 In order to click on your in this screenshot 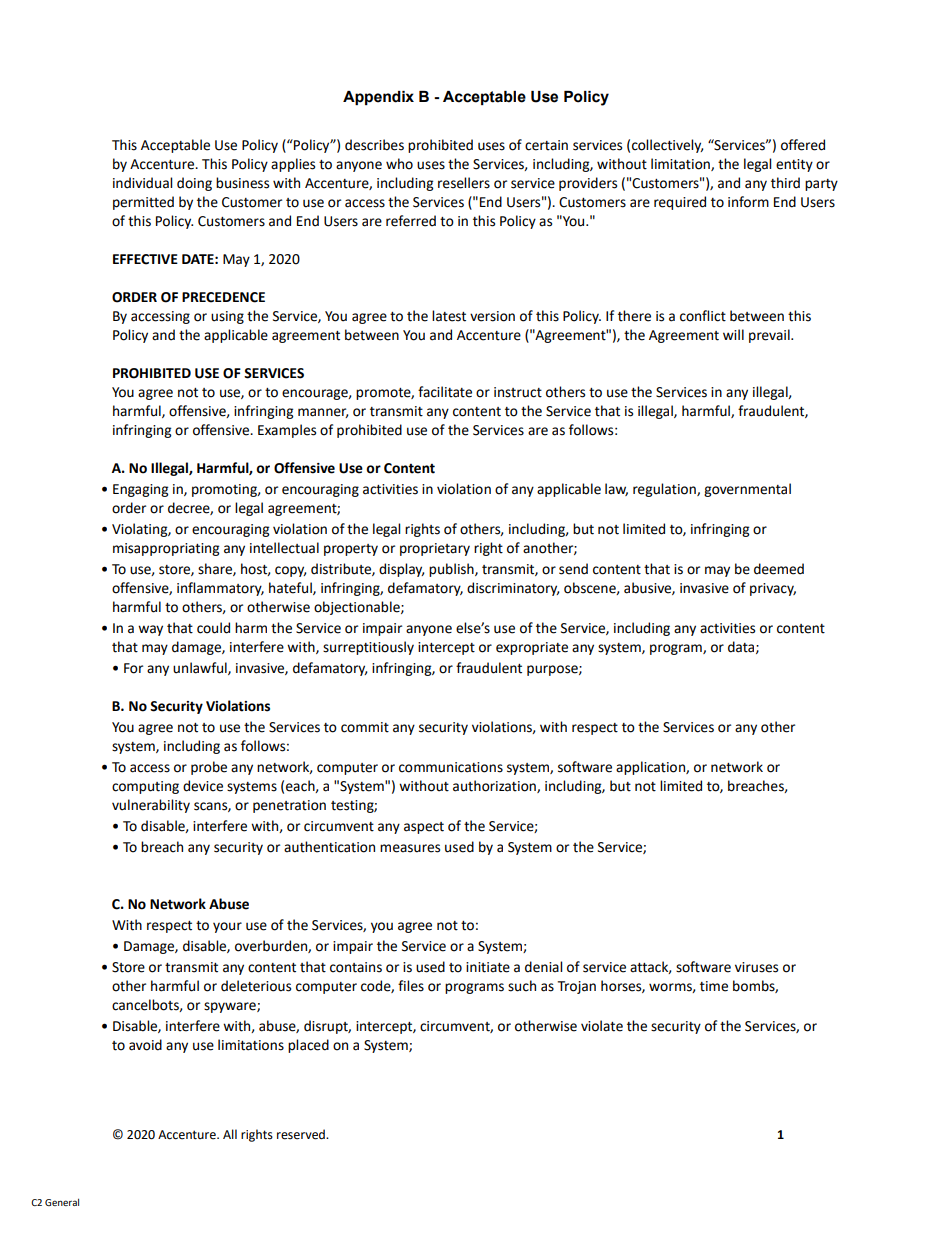, I will do `click(227, 927)`.
